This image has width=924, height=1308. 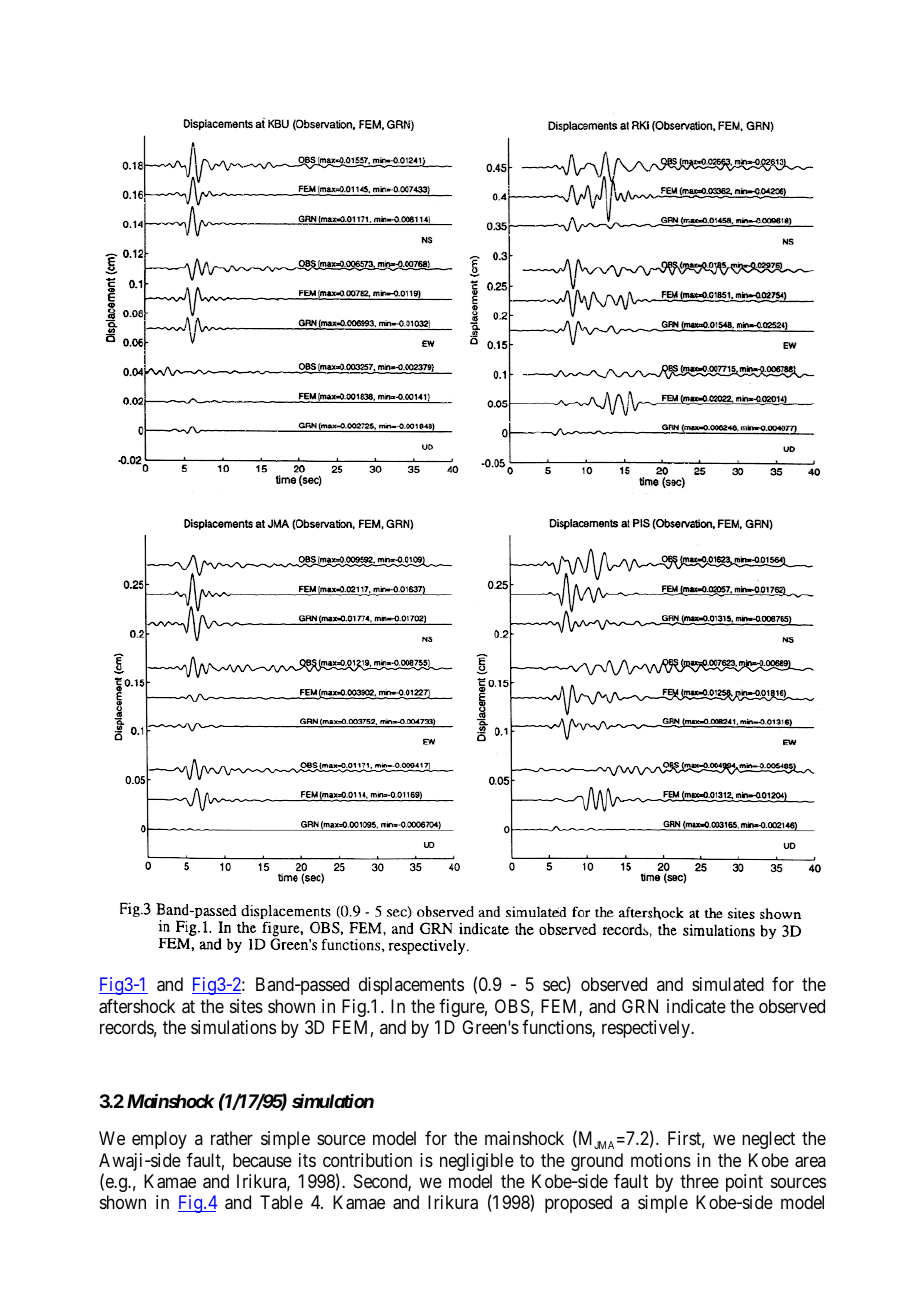 What do you see at coordinates (232, 1138) in the image?
I see `rather` at bounding box center [232, 1138].
